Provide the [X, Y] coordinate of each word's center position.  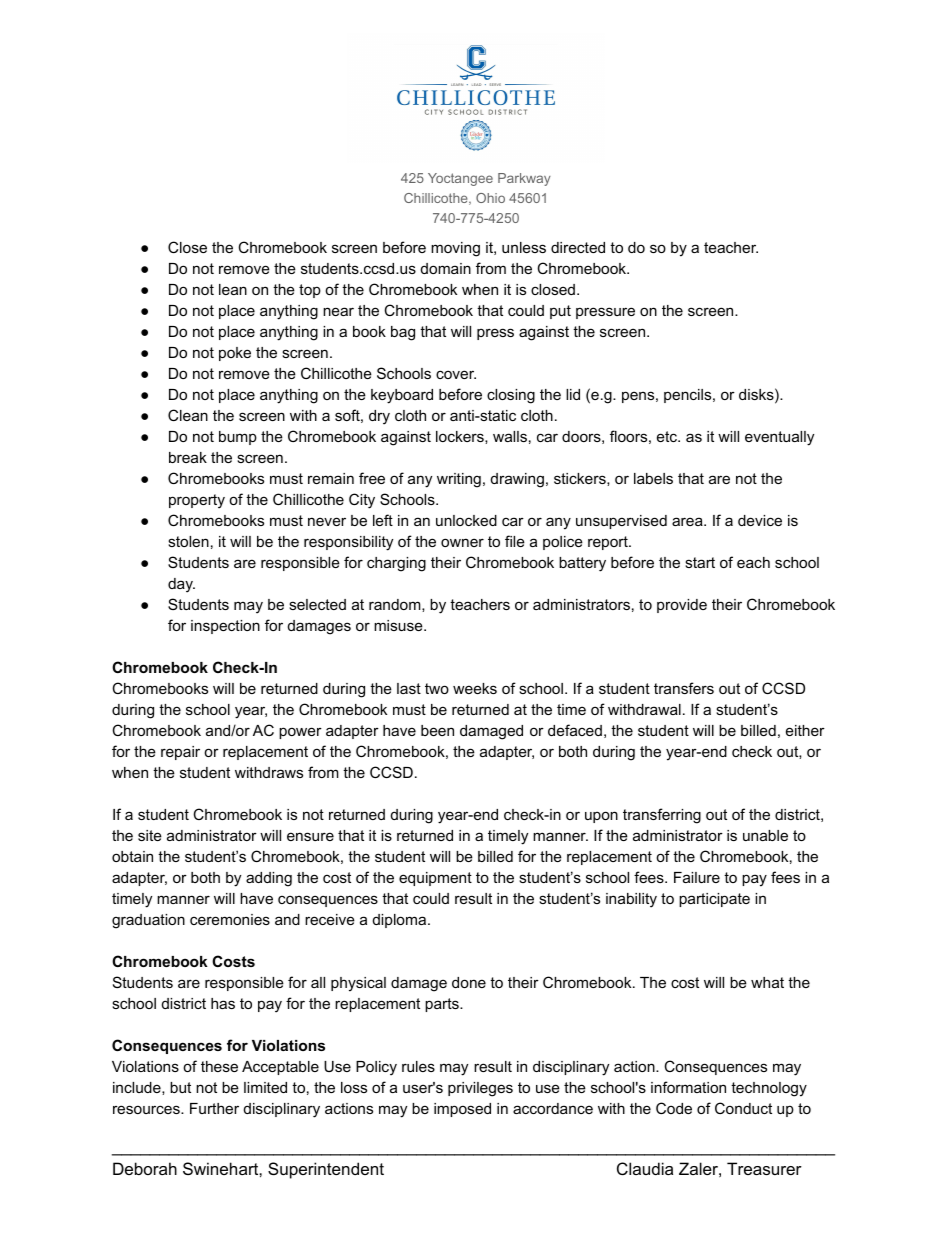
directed [578, 247]
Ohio [490, 198]
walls [510, 436]
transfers [684, 688]
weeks [475, 688]
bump [238, 438]
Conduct [743, 1108]
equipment [435, 879]
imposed [462, 1110]
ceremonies [230, 919]
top [310, 291]
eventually [779, 438]
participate [714, 900]
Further [214, 1108]
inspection [225, 627]
